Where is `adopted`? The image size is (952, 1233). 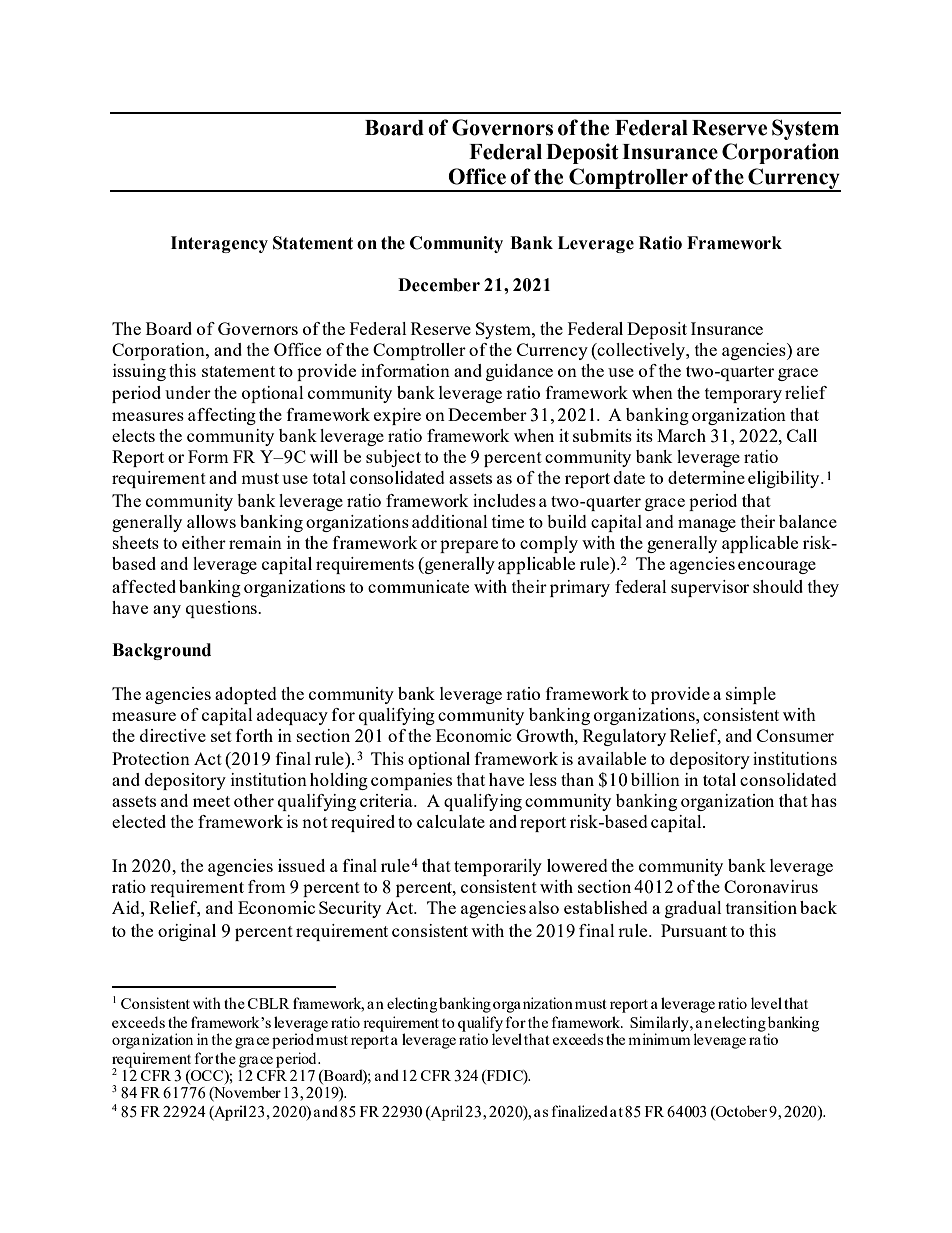 adopted is located at coordinates (246, 695).
